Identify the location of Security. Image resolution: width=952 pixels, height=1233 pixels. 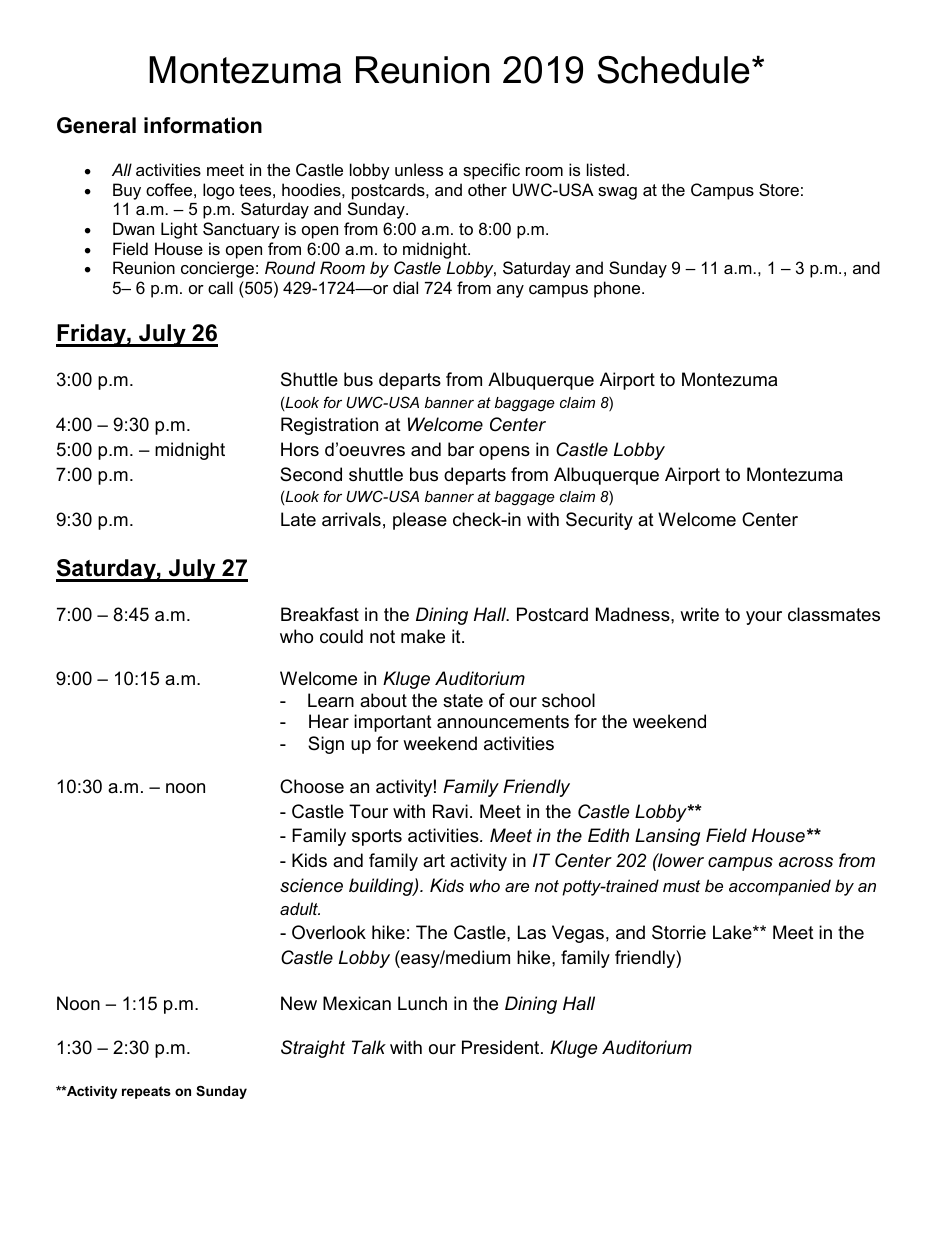
(599, 521).
